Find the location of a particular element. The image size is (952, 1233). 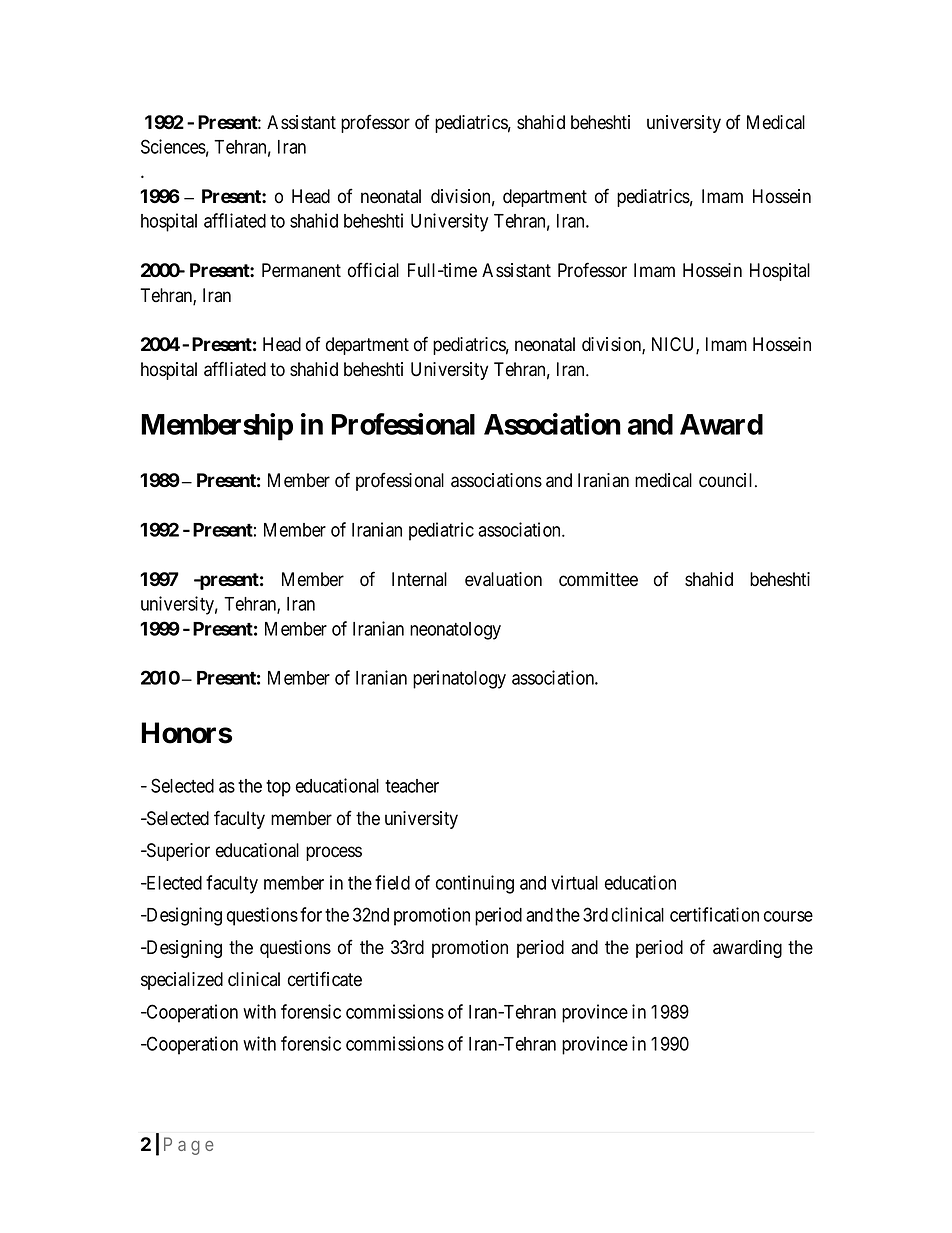

certification is located at coordinates (714, 914).
